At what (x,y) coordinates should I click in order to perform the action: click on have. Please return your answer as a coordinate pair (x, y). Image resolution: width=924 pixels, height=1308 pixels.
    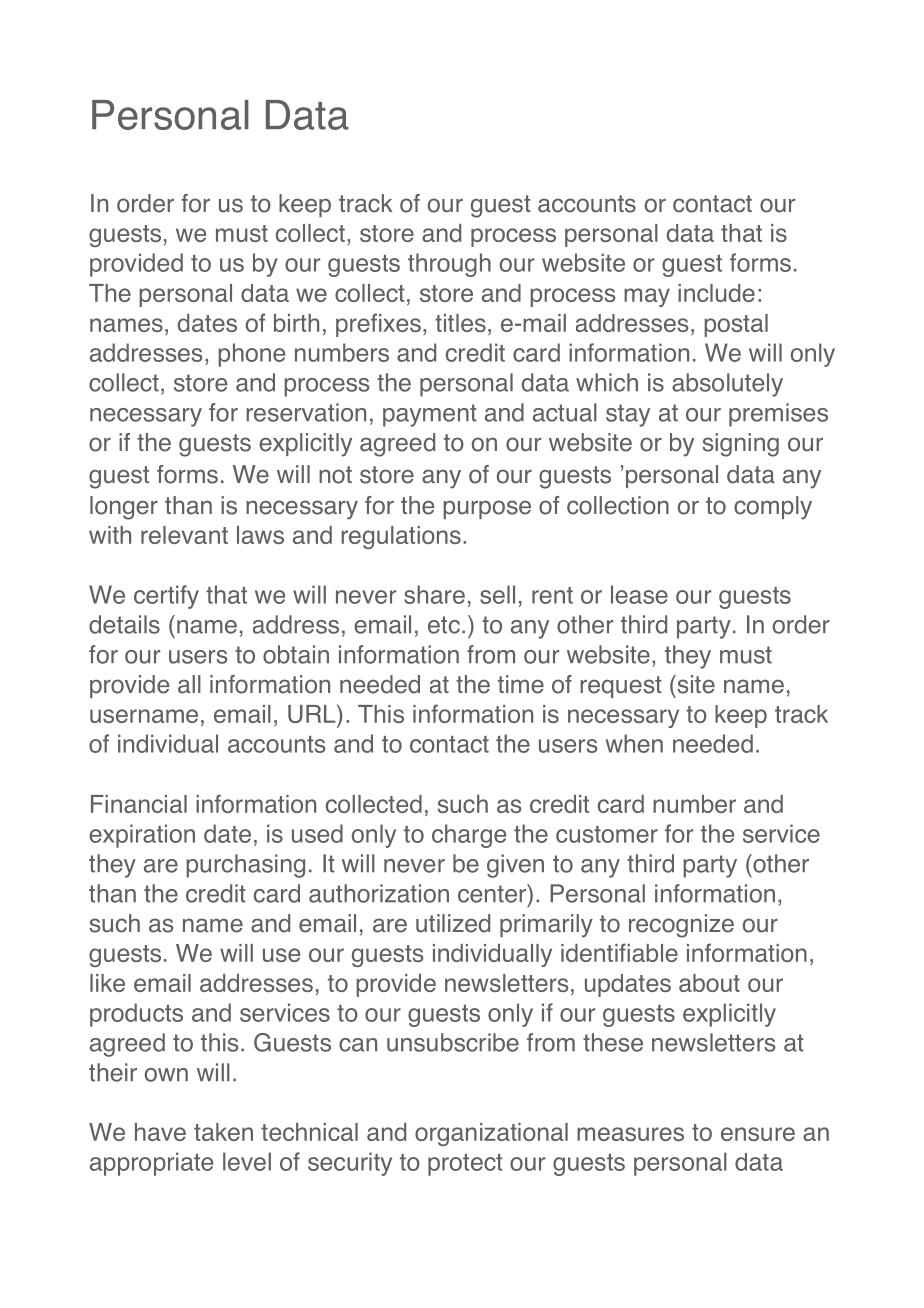
    Looking at the image, I should click on (160, 1132).
